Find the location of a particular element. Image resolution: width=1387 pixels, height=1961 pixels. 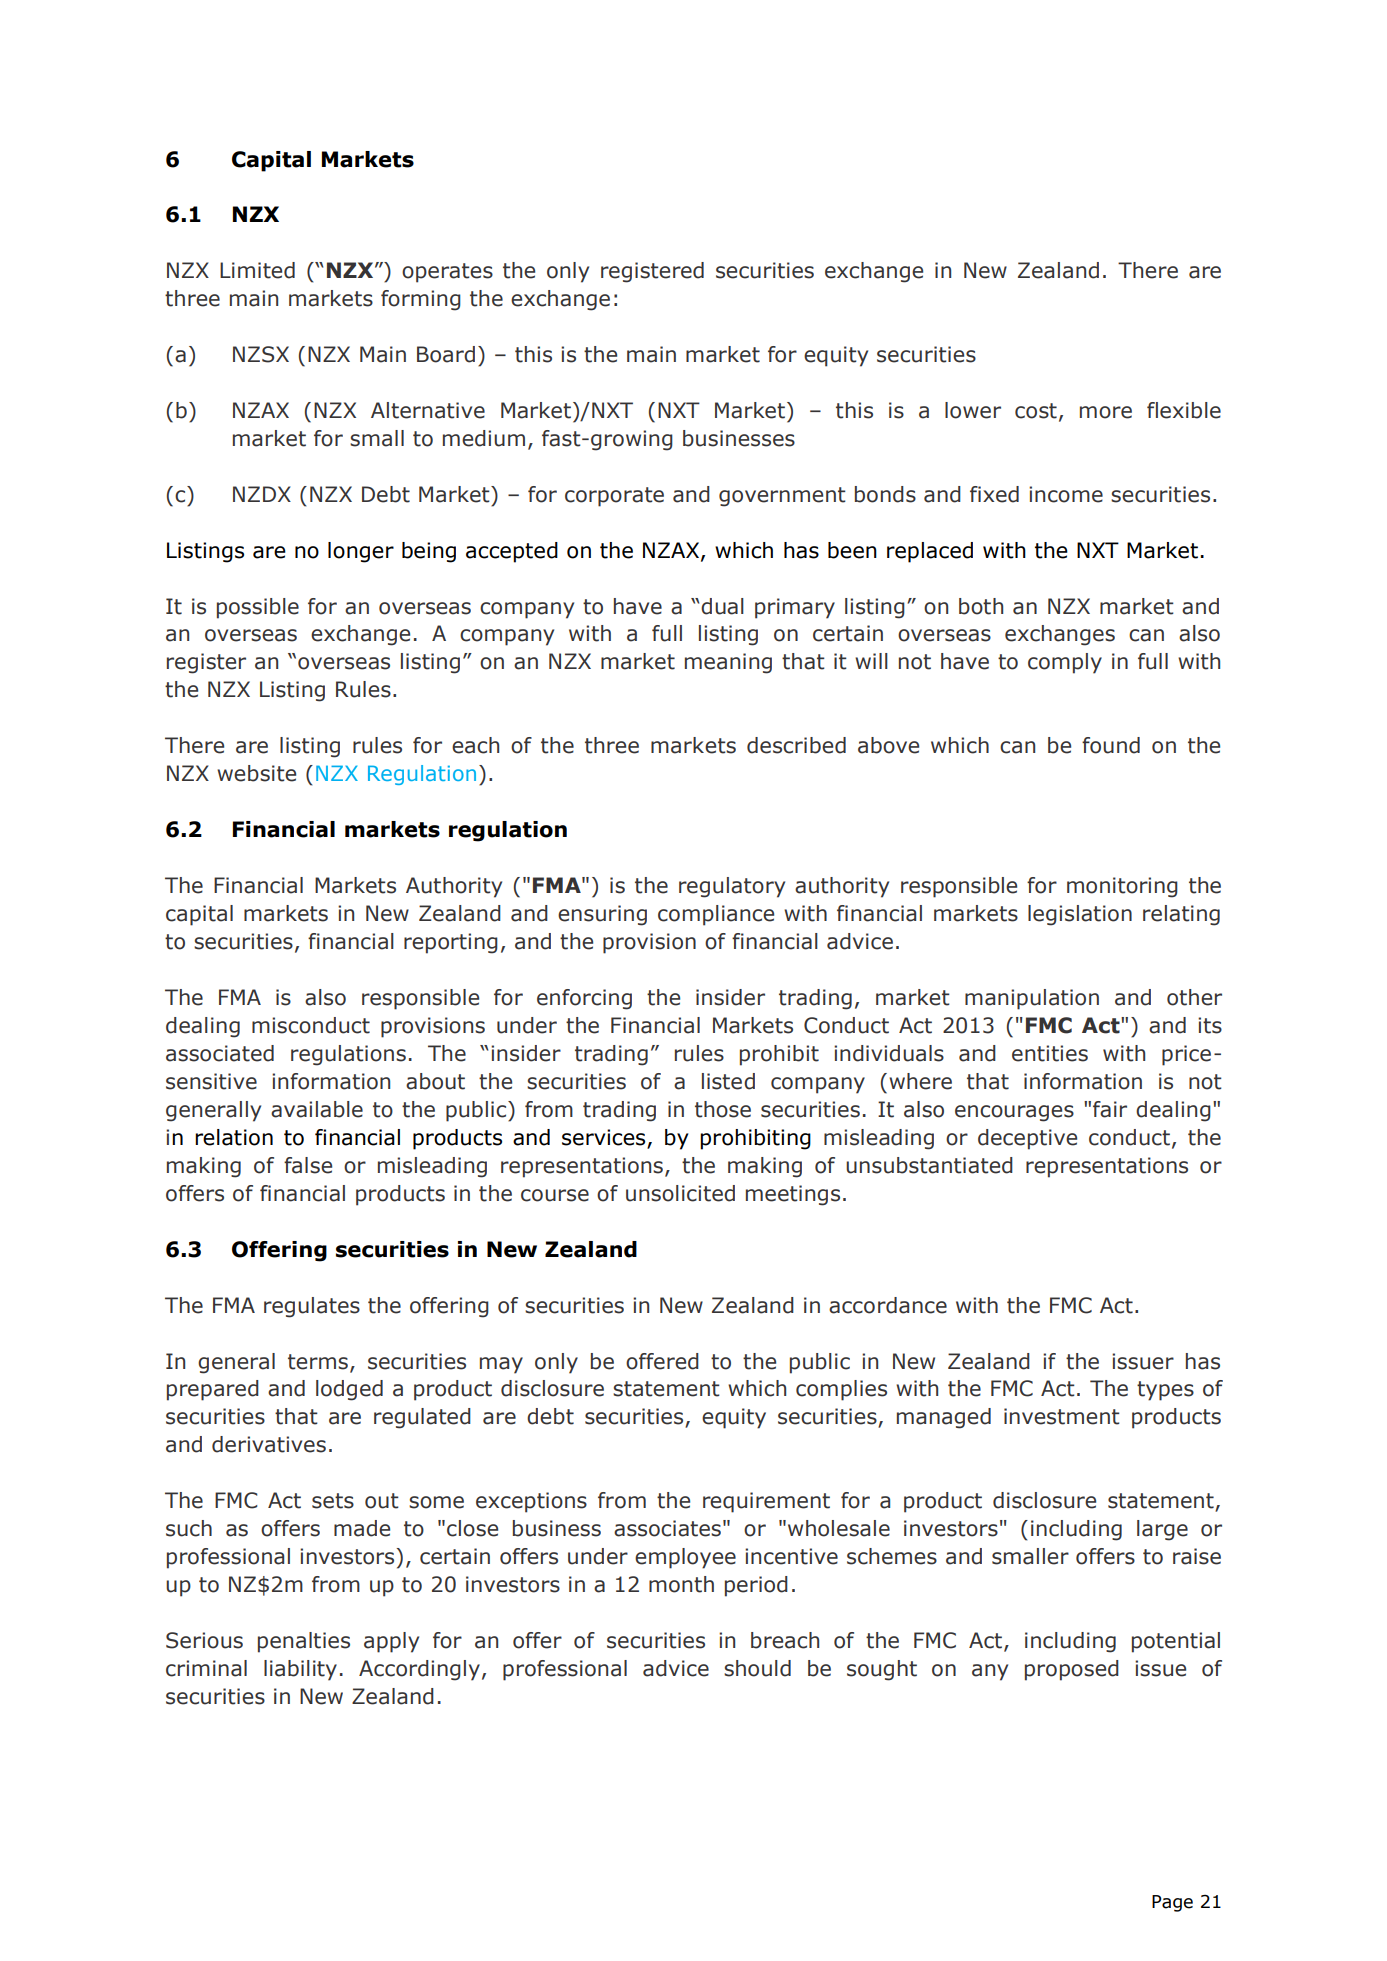

liability is located at coordinates (300, 1670).
